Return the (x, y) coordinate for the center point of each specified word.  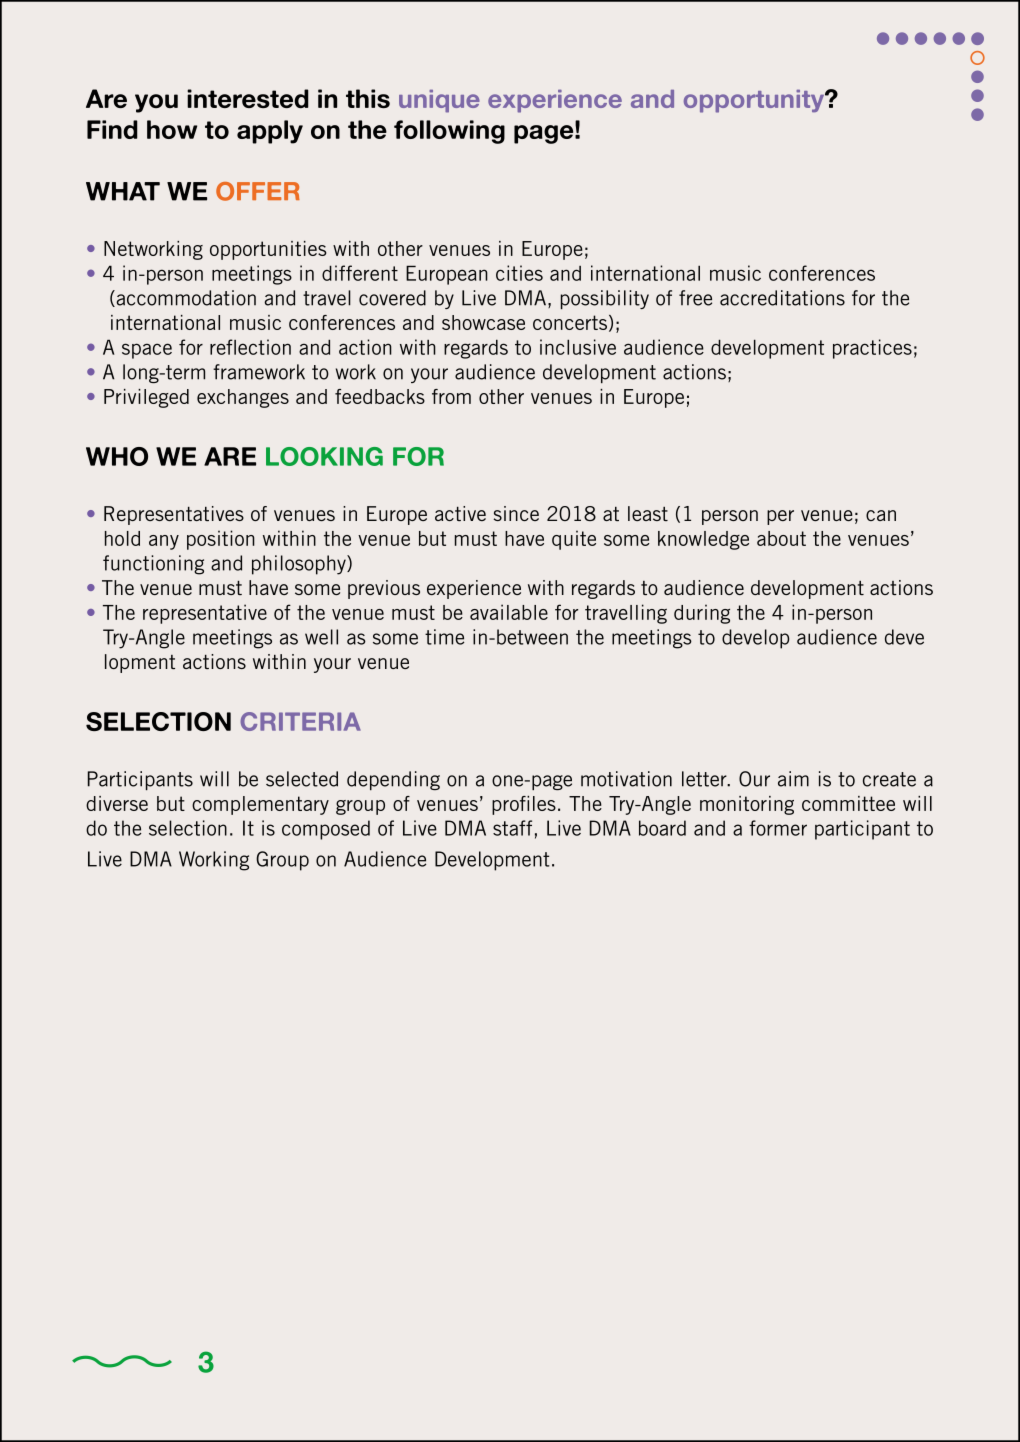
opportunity (755, 101)
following (449, 132)
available (509, 612)
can (881, 515)
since (516, 513)
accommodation (185, 298)
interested (248, 98)
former (778, 828)
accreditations (782, 298)
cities (519, 273)
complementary (260, 805)
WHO (117, 456)
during (702, 614)
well (321, 637)
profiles (524, 805)
